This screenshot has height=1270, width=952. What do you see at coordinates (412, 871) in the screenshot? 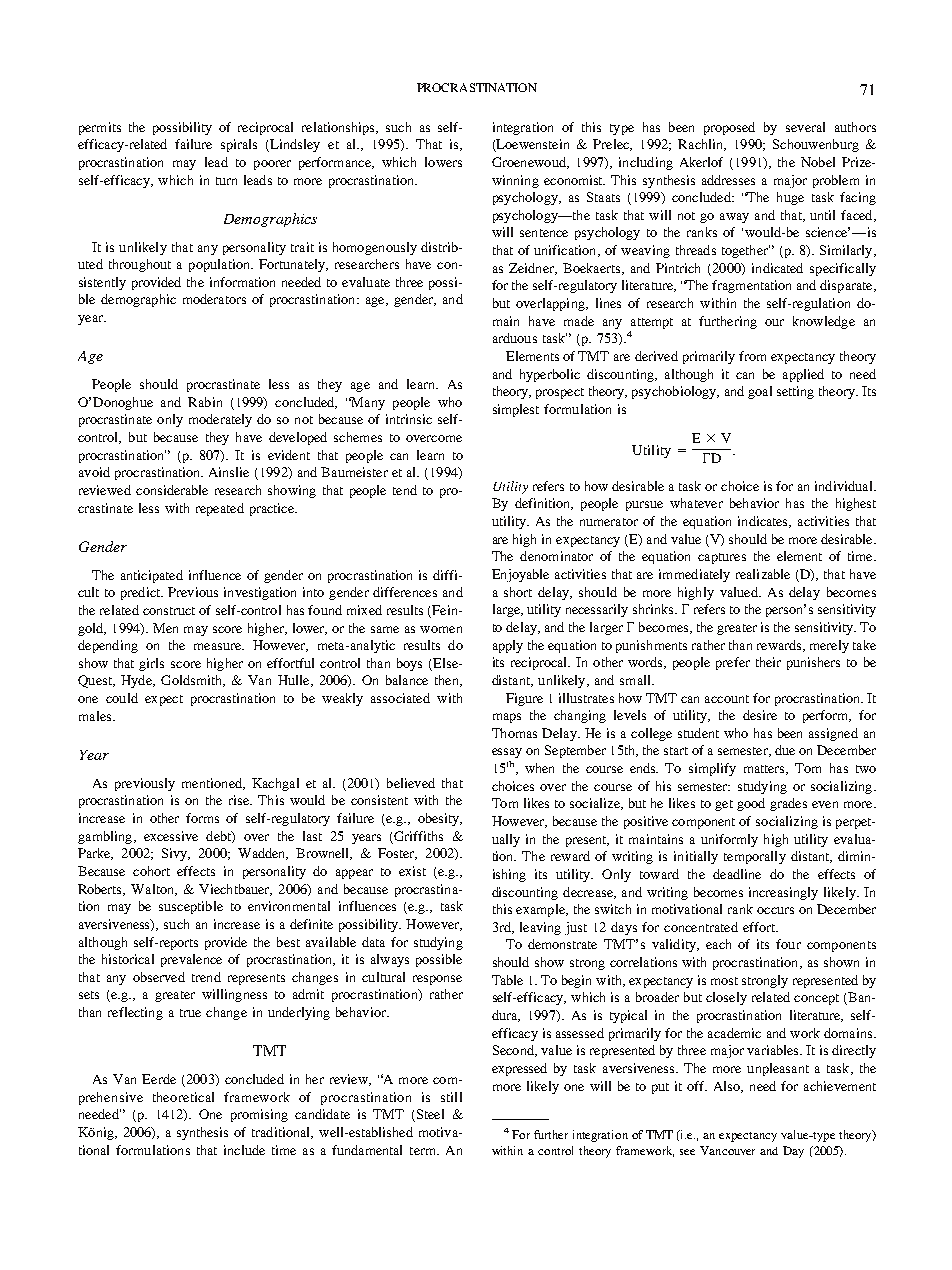
I see `exist` at bounding box center [412, 871].
